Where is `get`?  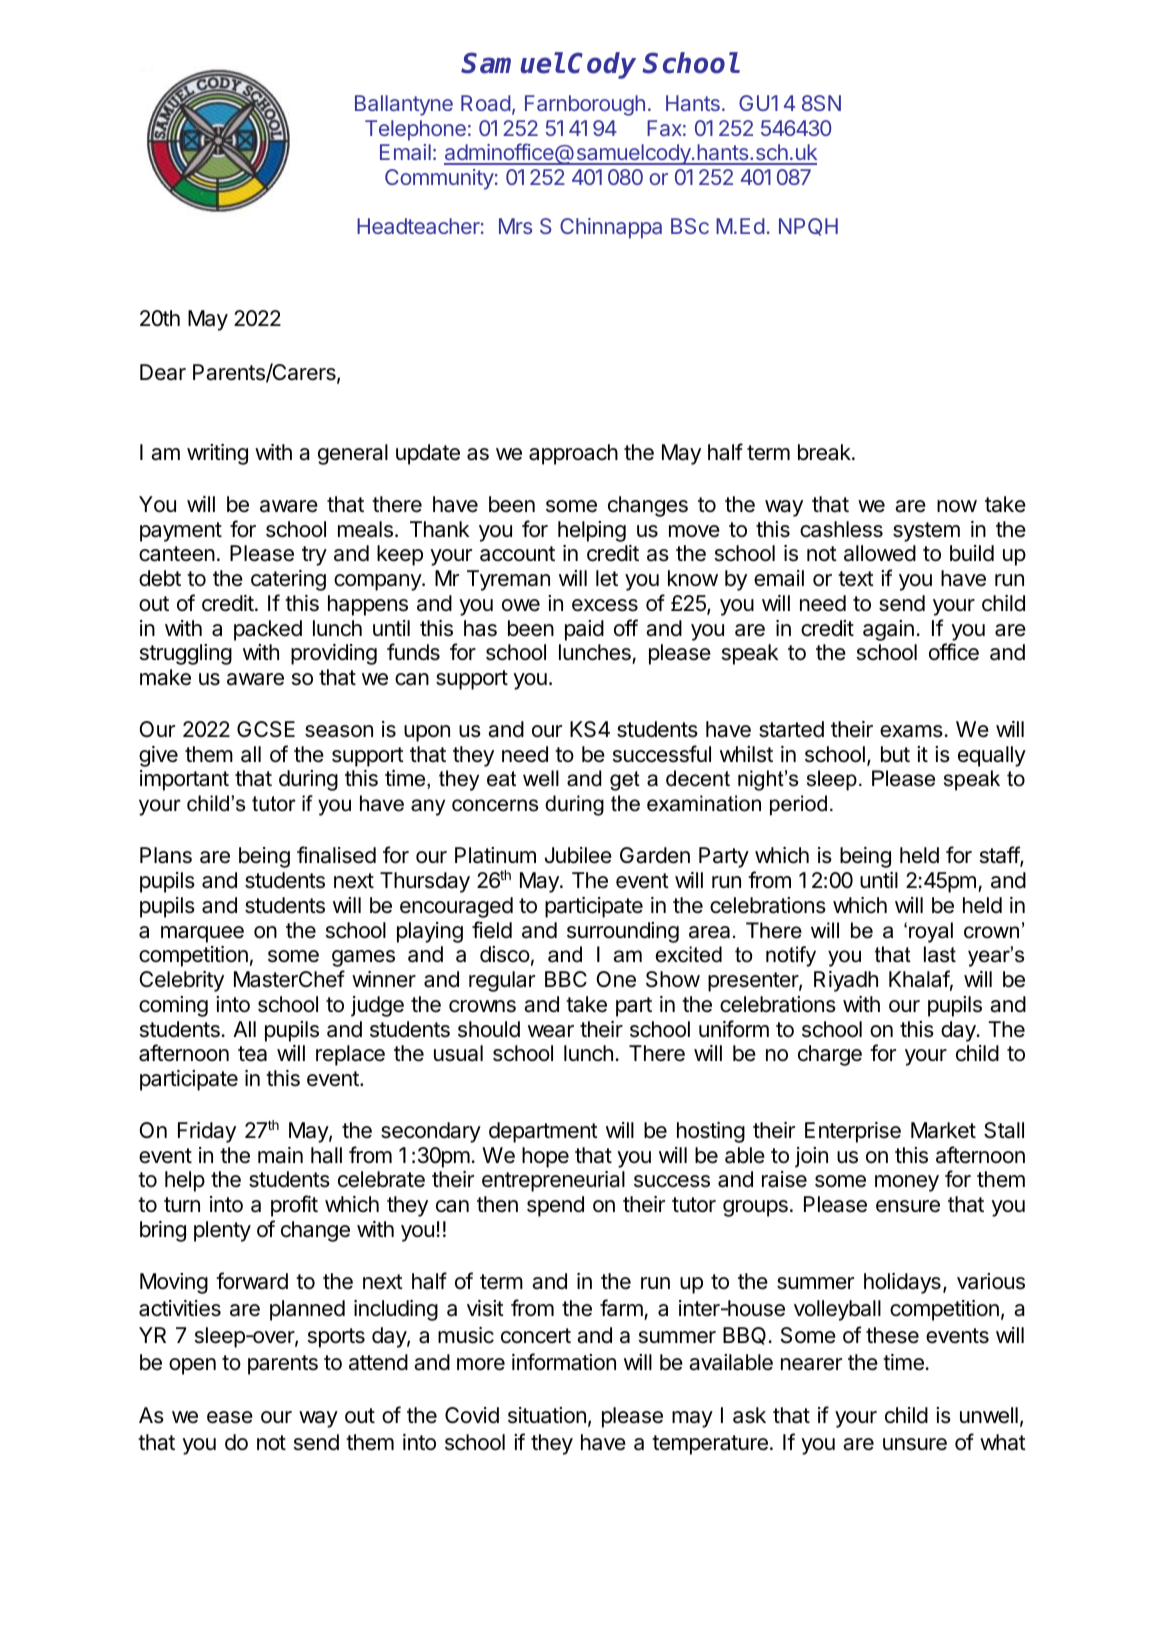
get is located at coordinates (625, 781).
